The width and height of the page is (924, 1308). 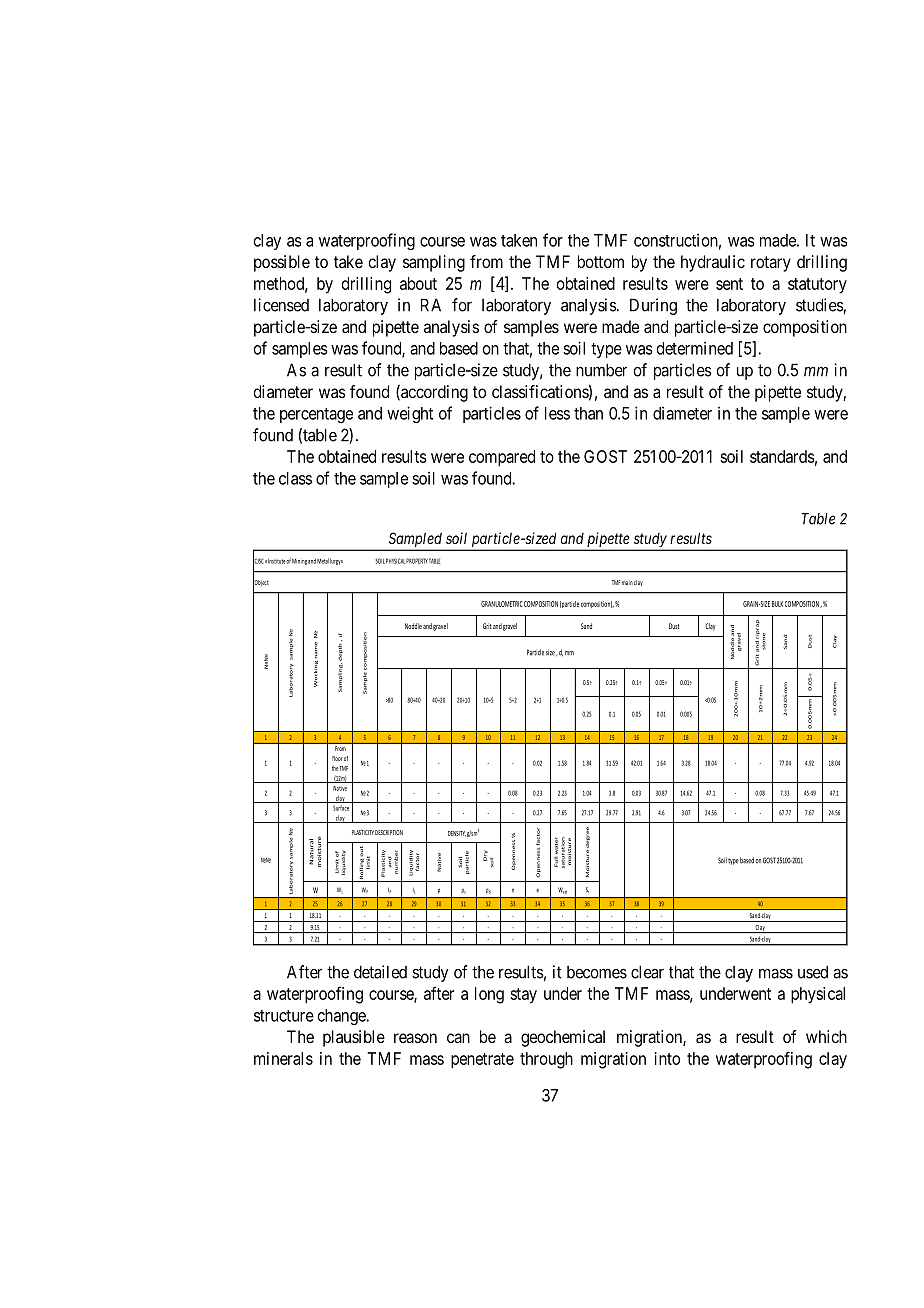 I want to click on becomes, so click(x=597, y=972).
